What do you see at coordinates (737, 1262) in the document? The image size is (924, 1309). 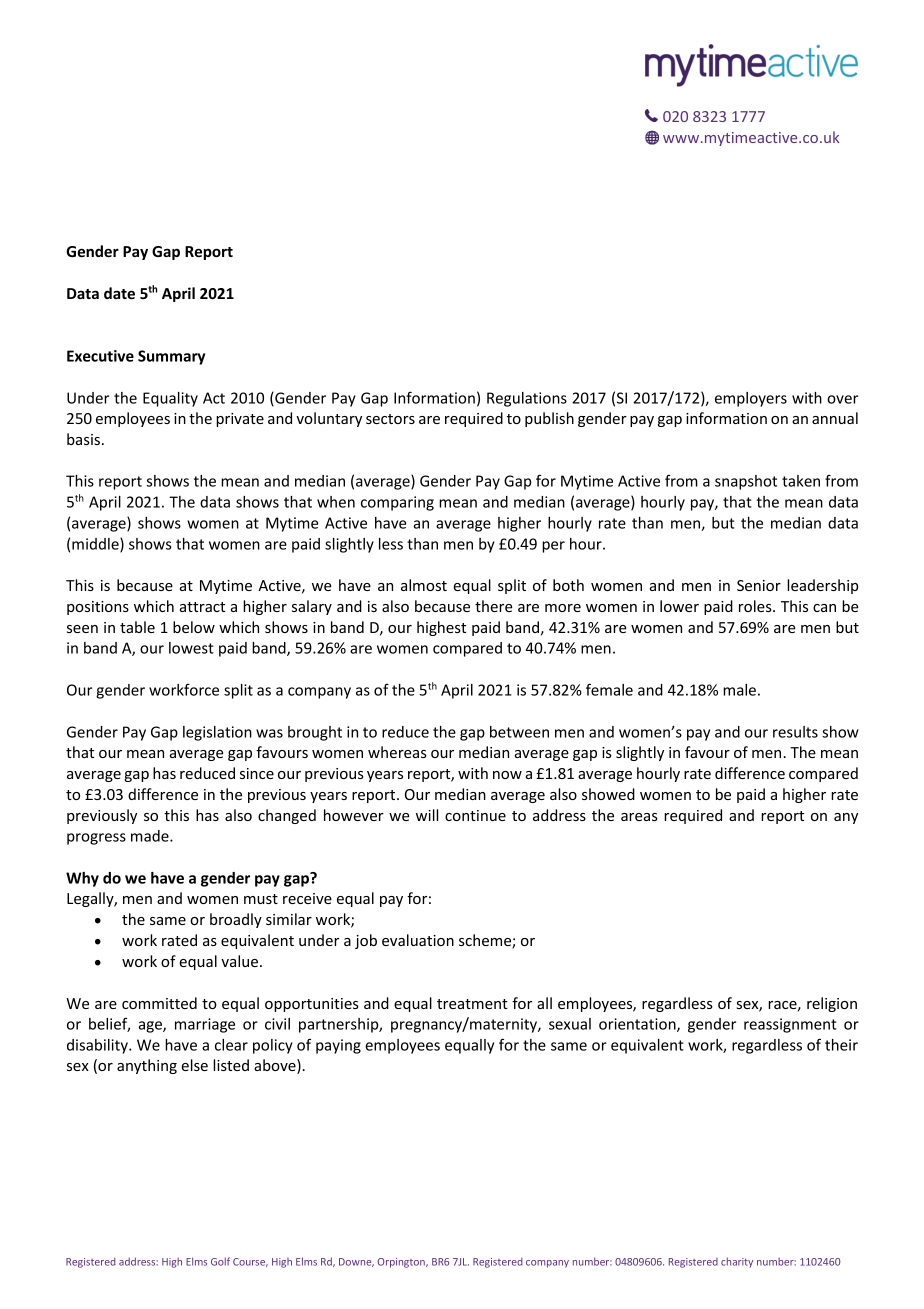 I see `charity` at bounding box center [737, 1262].
